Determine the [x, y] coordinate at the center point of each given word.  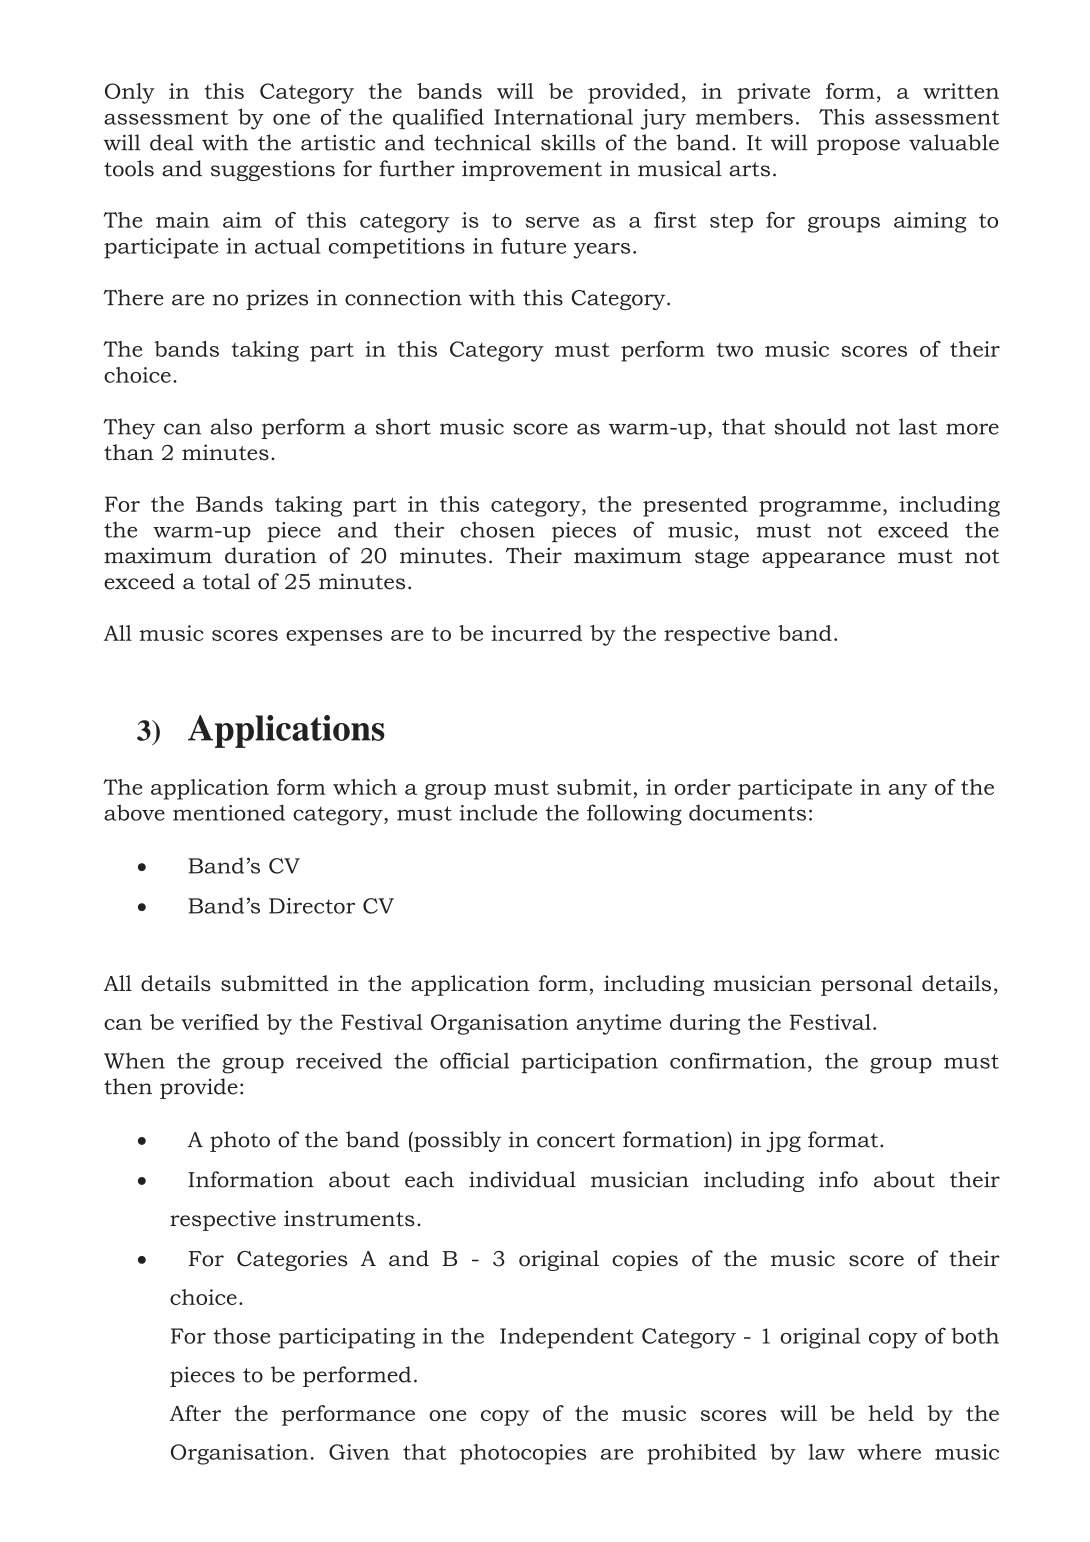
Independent [567, 1338]
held [891, 1413]
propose [858, 147]
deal [171, 142]
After [195, 1413]
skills [568, 142]
